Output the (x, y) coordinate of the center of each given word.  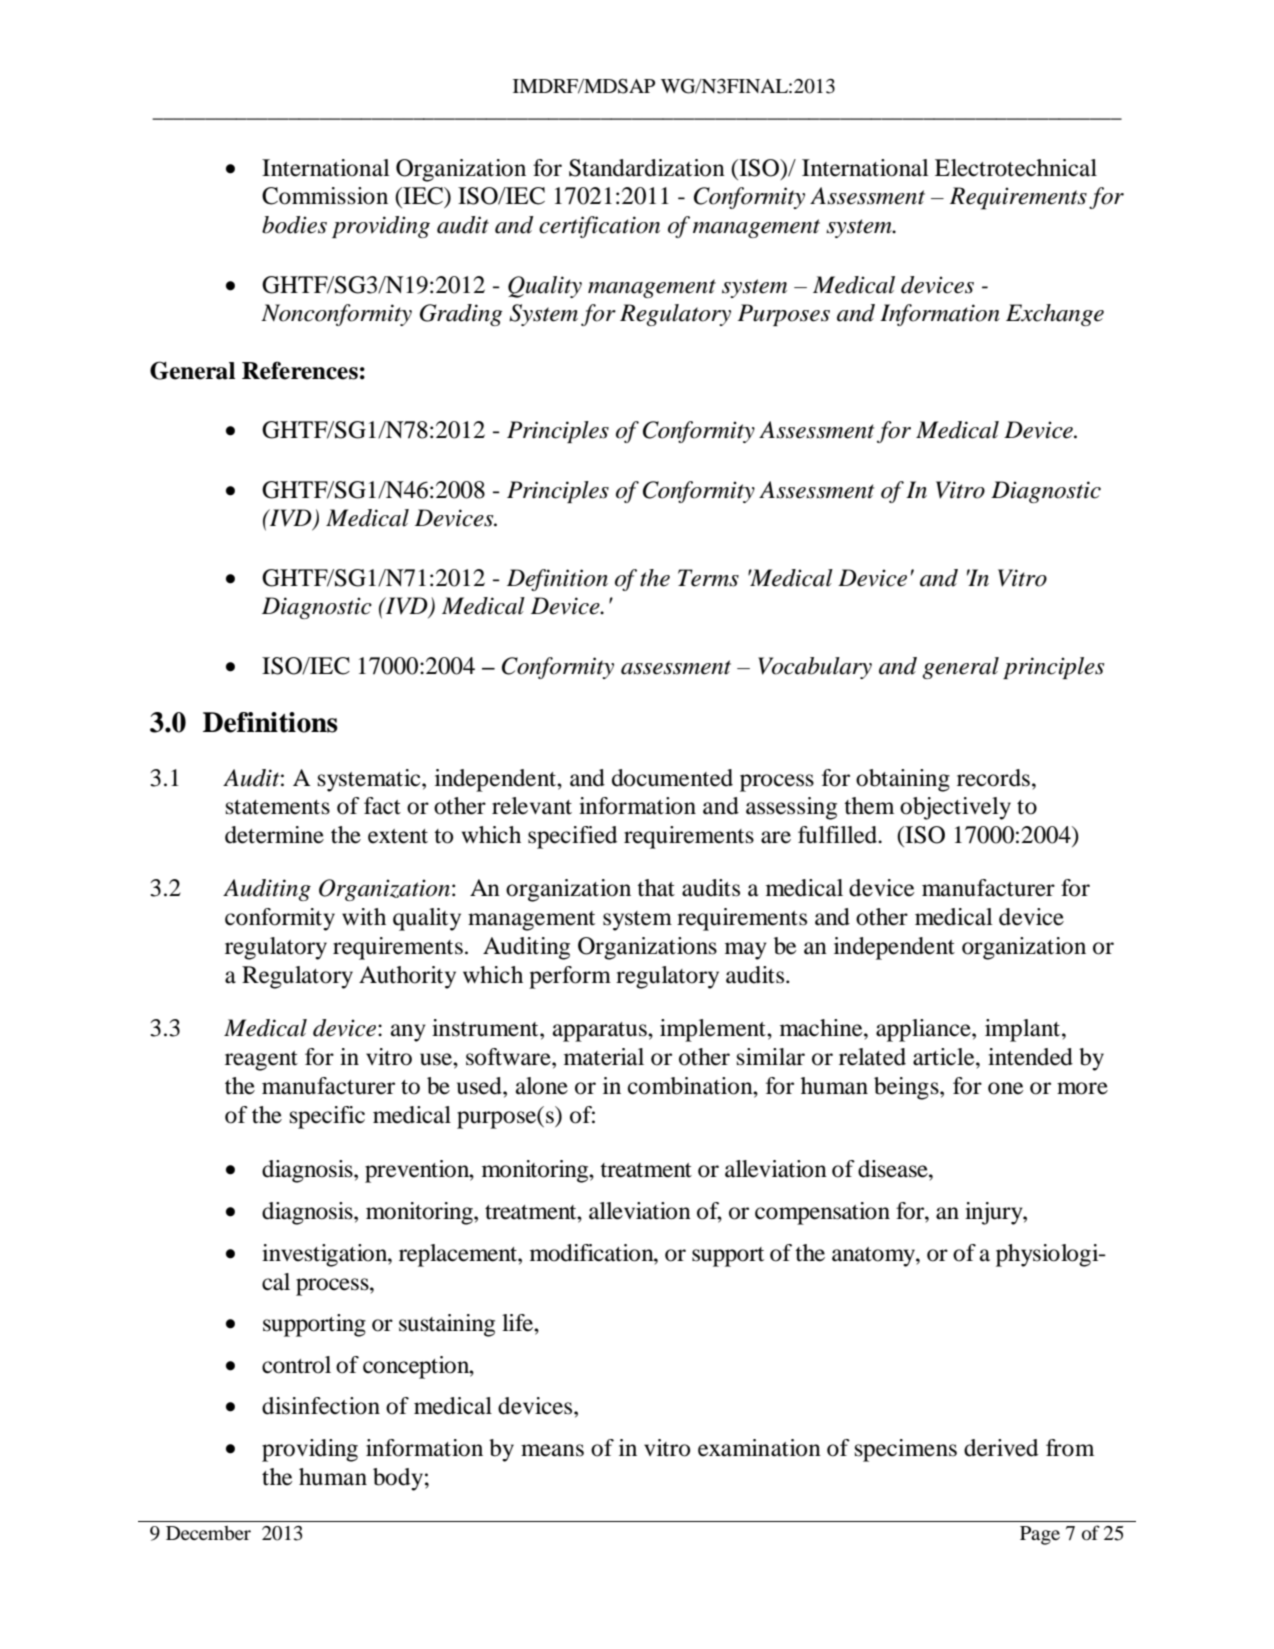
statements (278, 807)
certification (599, 227)
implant (1024, 1030)
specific (327, 1117)
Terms (708, 578)
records (993, 778)
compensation (822, 1213)
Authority (407, 977)
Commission (325, 196)
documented (672, 778)
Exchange (1055, 315)
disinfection (321, 1406)
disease (894, 1169)
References (300, 370)
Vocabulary (815, 668)
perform (570, 977)
